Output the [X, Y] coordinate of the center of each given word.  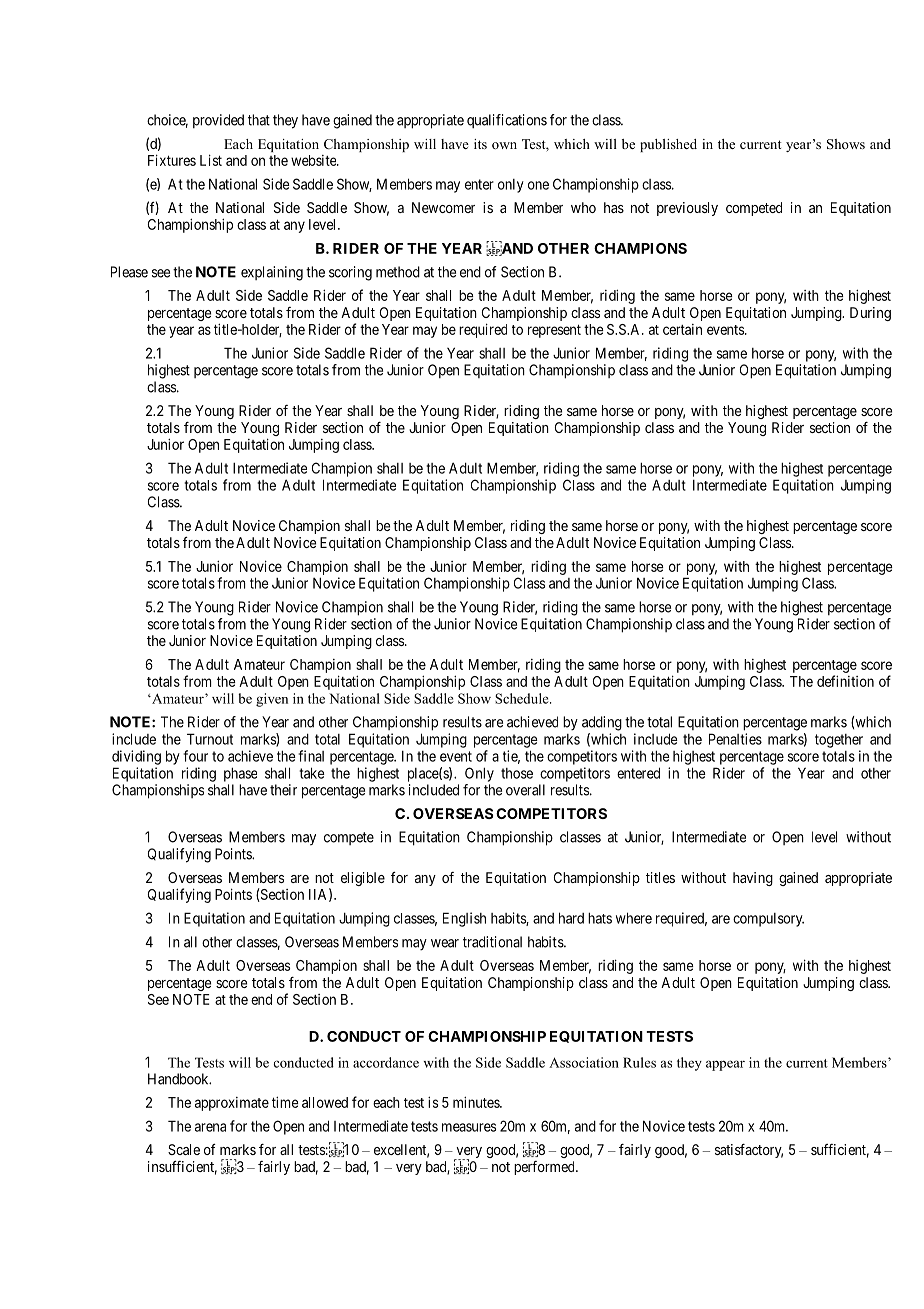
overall [525, 790]
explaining [272, 273]
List [211, 160]
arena [210, 1127]
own [504, 145]
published [668, 145]
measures [469, 1127]
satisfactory [749, 1151]
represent [554, 331]
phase [240, 774]
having [753, 879]
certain [682, 329]
